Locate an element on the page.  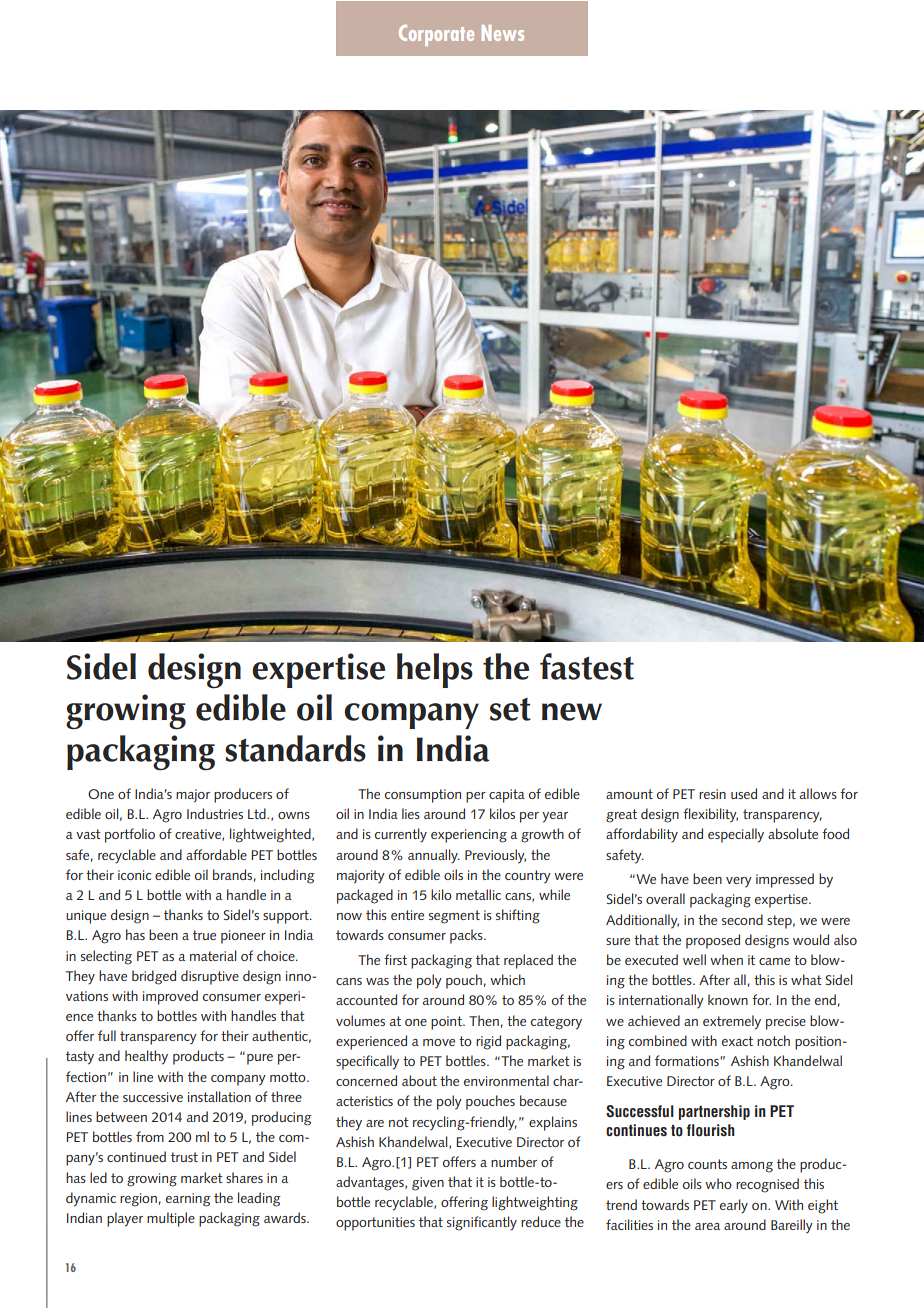
given is located at coordinates (428, 1184).
